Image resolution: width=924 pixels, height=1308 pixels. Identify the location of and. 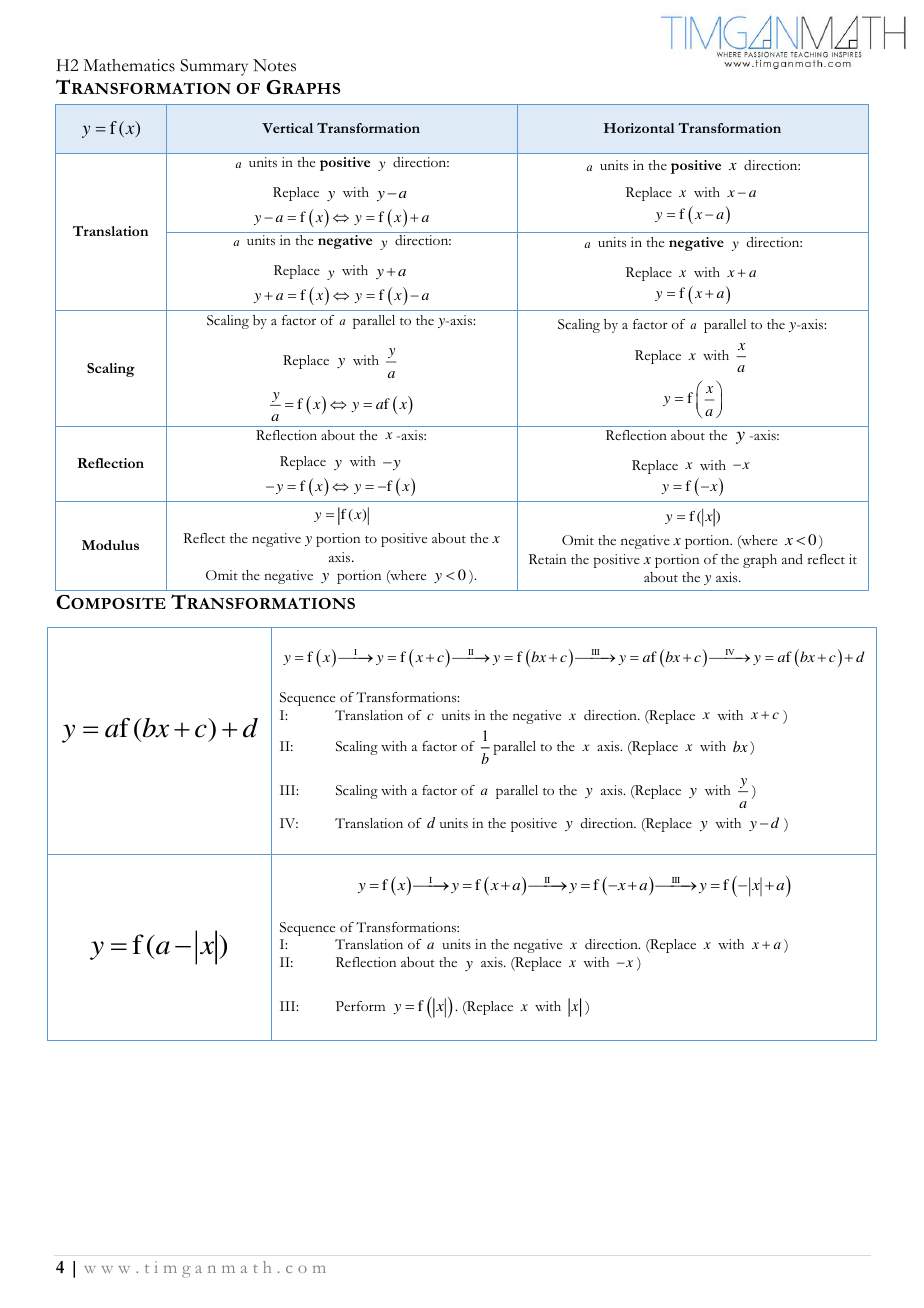
(792, 559).
